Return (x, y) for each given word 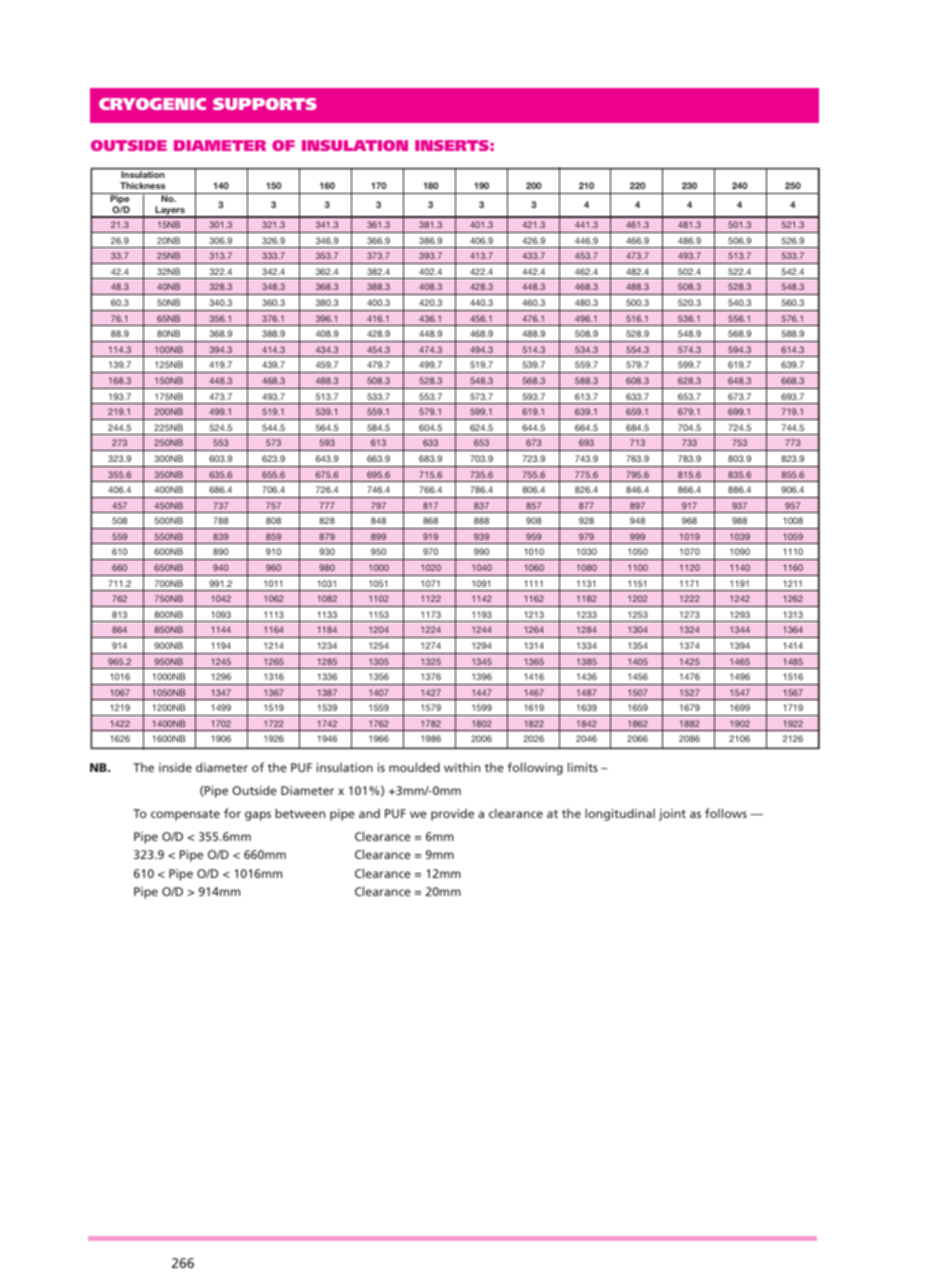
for (232, 813)
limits (583, 767)
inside (175, 767)
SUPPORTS (265, 104)
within (462, 767)
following (535, 768)
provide (452, 815)
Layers (170, 211)
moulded (414, 767)
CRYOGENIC (152, 104)
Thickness (142, 185)
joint (672, 815)
